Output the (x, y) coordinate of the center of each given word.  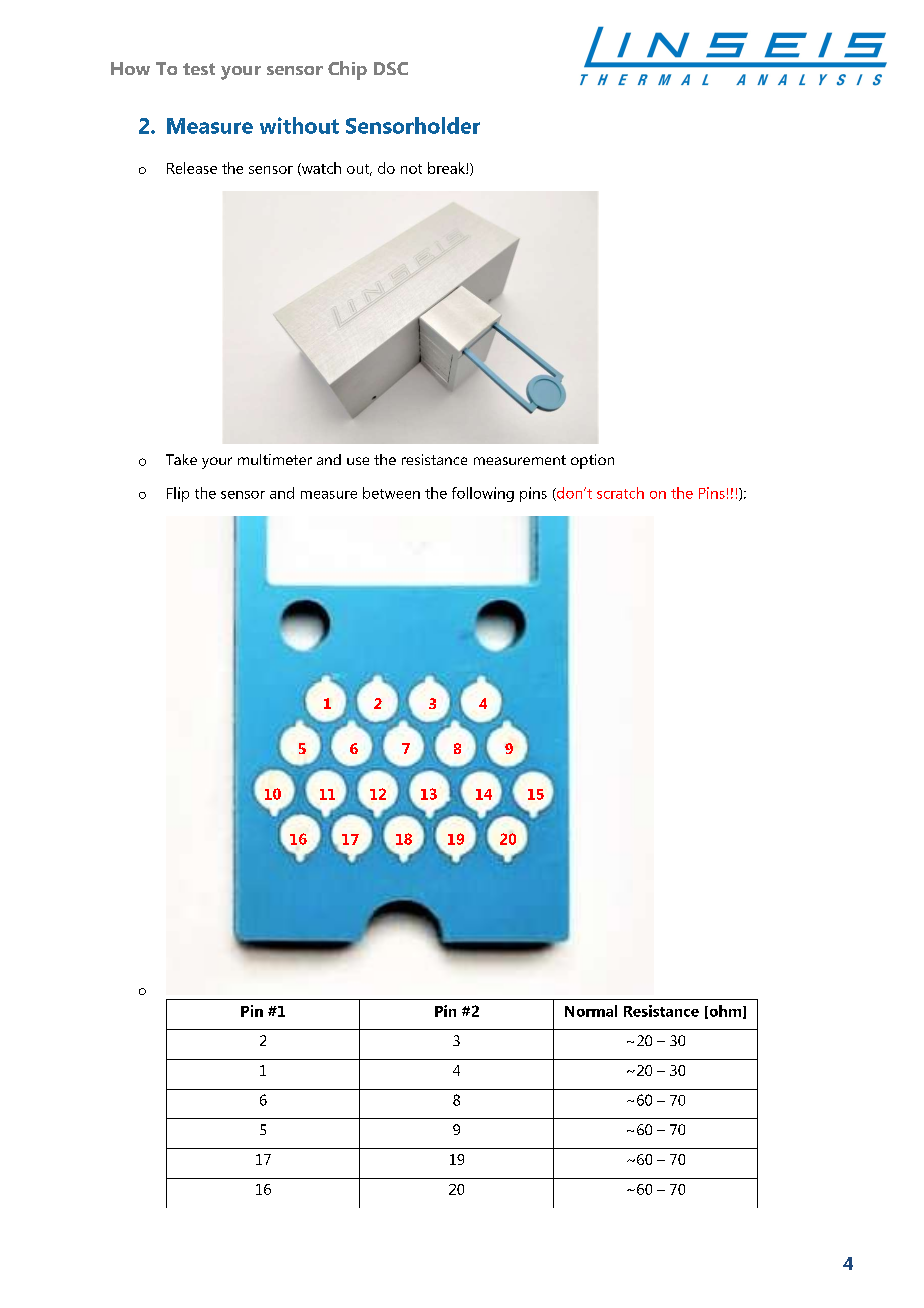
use (358, 461)
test (199, 69)
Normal (591, 1011)
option (592, 461)
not (411, 169)
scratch (620, 493)
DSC (391, 68)
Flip (178, 494)
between (391, 493)
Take (181, 459)
